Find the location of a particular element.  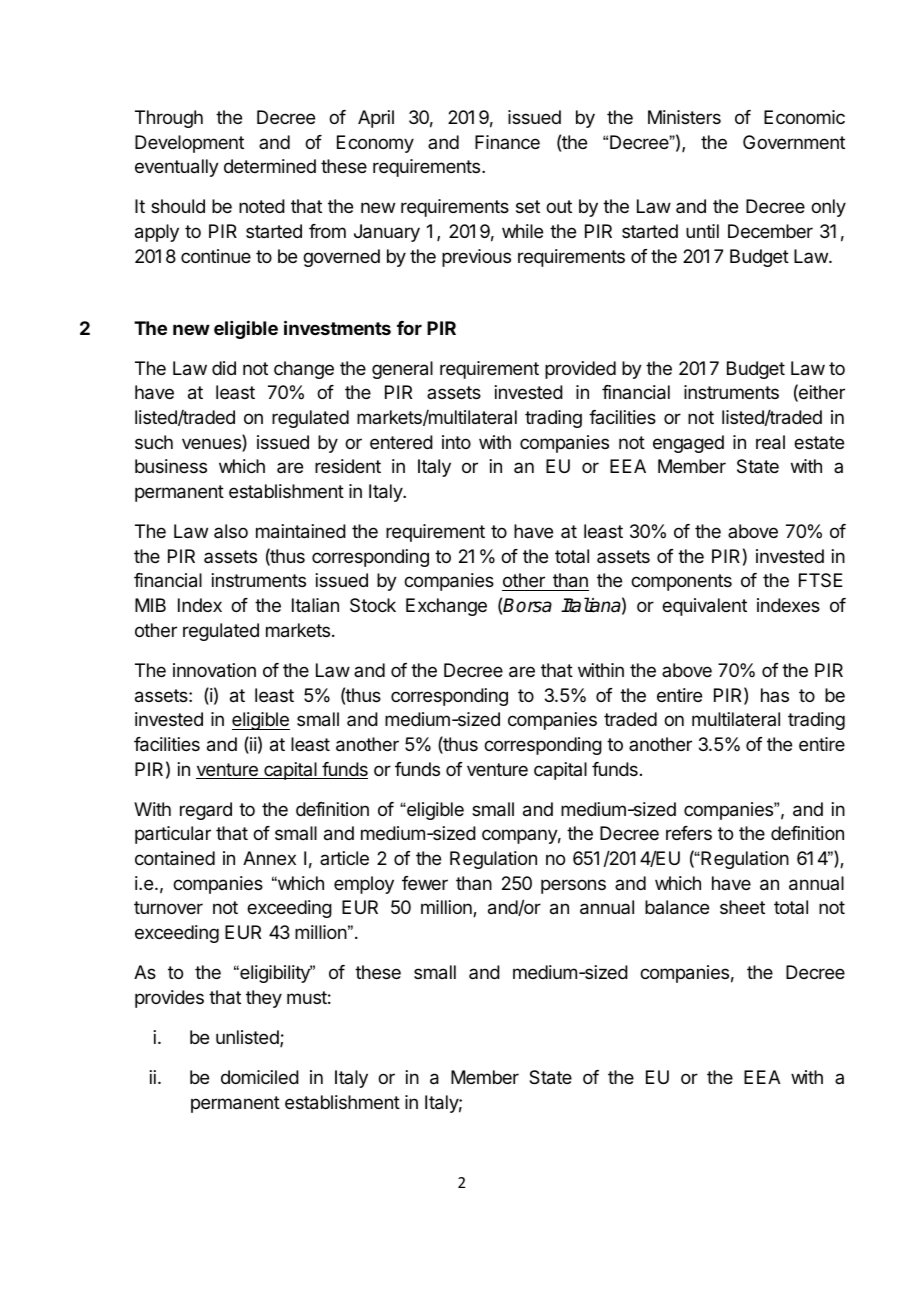

they is located at coordinates (264, 999).
